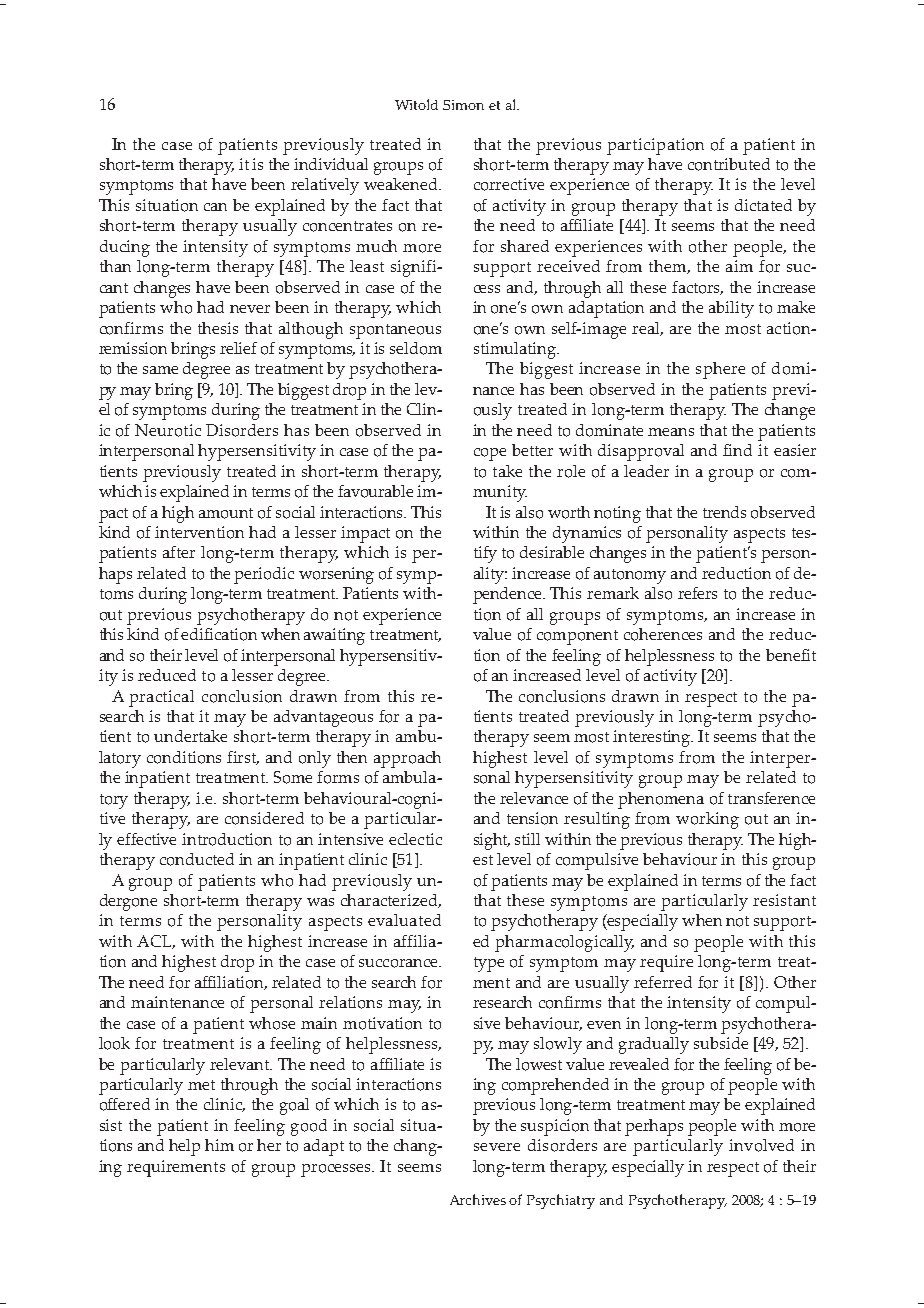  What do you see at coordinates (331, 164) in the page?
I see `individual` at bounding box center [331, 164].
